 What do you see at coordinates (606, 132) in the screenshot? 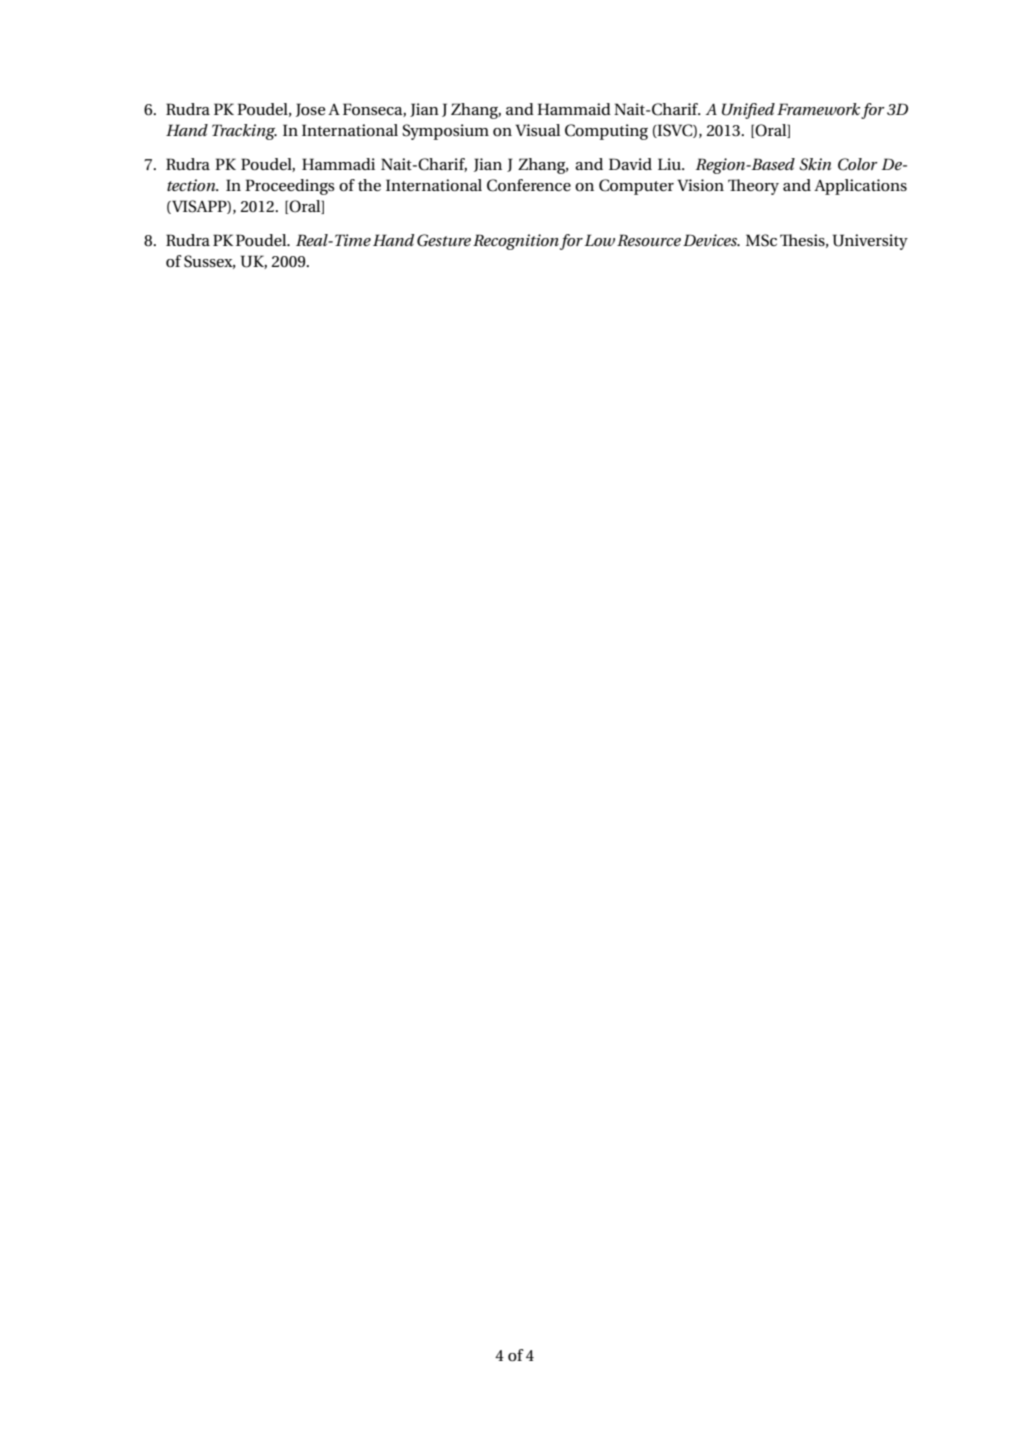
I see `Computing` at bounding box center [606, 132].
